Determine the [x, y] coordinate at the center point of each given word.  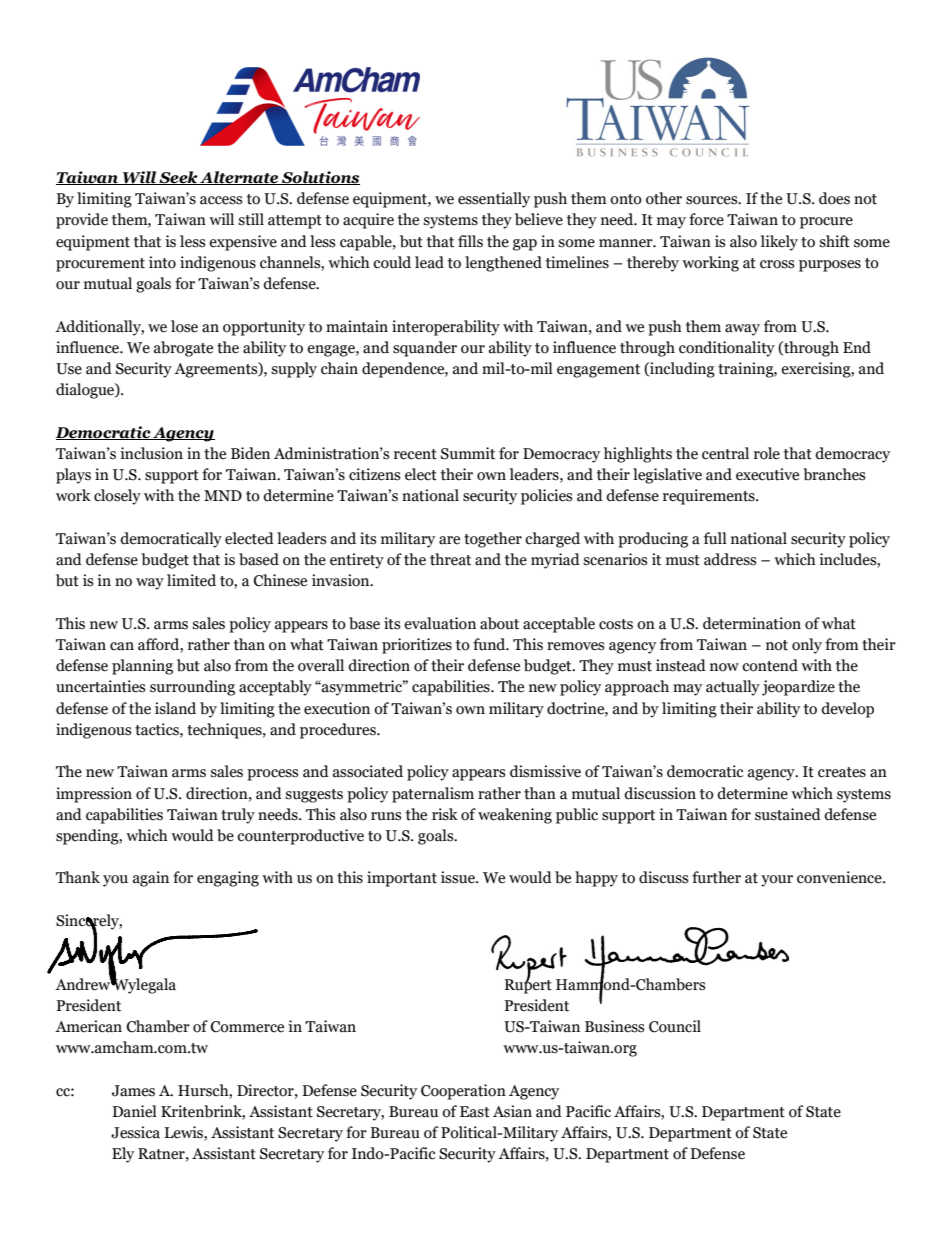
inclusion [151, 453]
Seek [178, 178]
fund [490, 644]
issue [459, 877]
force [706, 219]
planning [142, 667]
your [777, 881]
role [767, 453]
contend [770, 665]
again [151, 879]
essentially [494, 200]
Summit [468, 453]
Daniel [134, 1111]
